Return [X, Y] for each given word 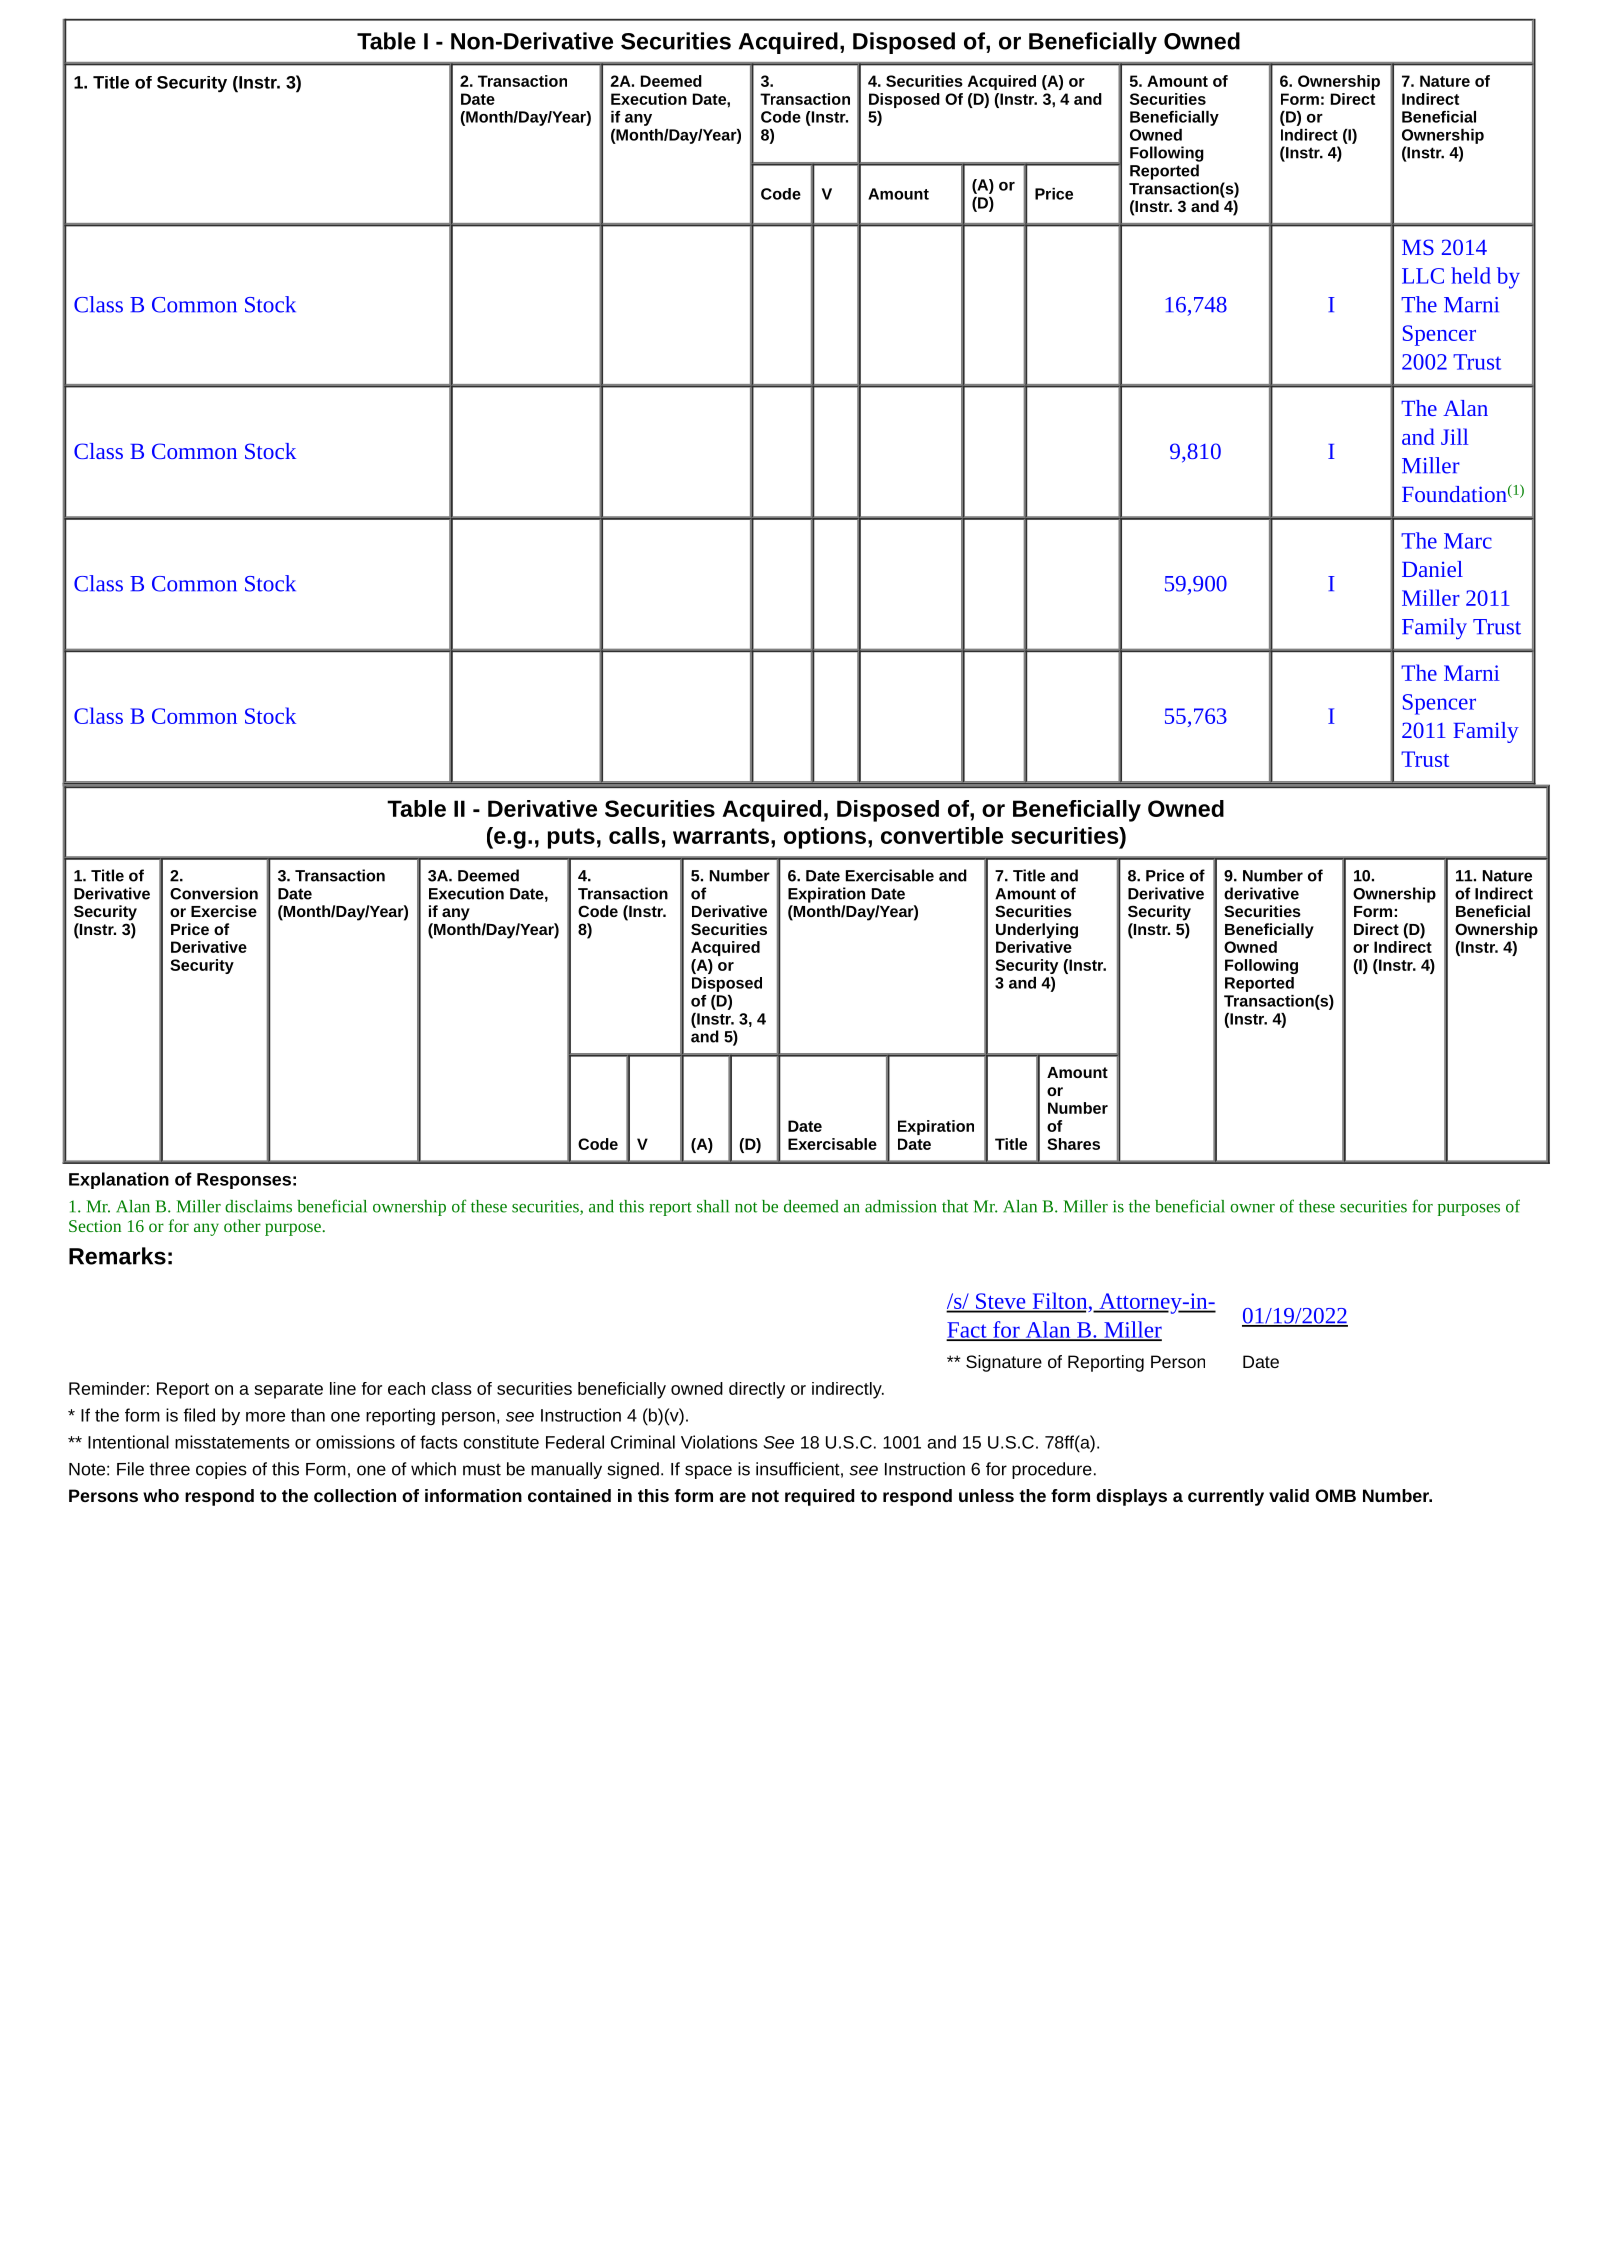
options [825, 838]
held [1471, 275]
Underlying [1037, 931]
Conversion [214, 893]
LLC [1423, 276]
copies [221, 1470]
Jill [1454, 436]
